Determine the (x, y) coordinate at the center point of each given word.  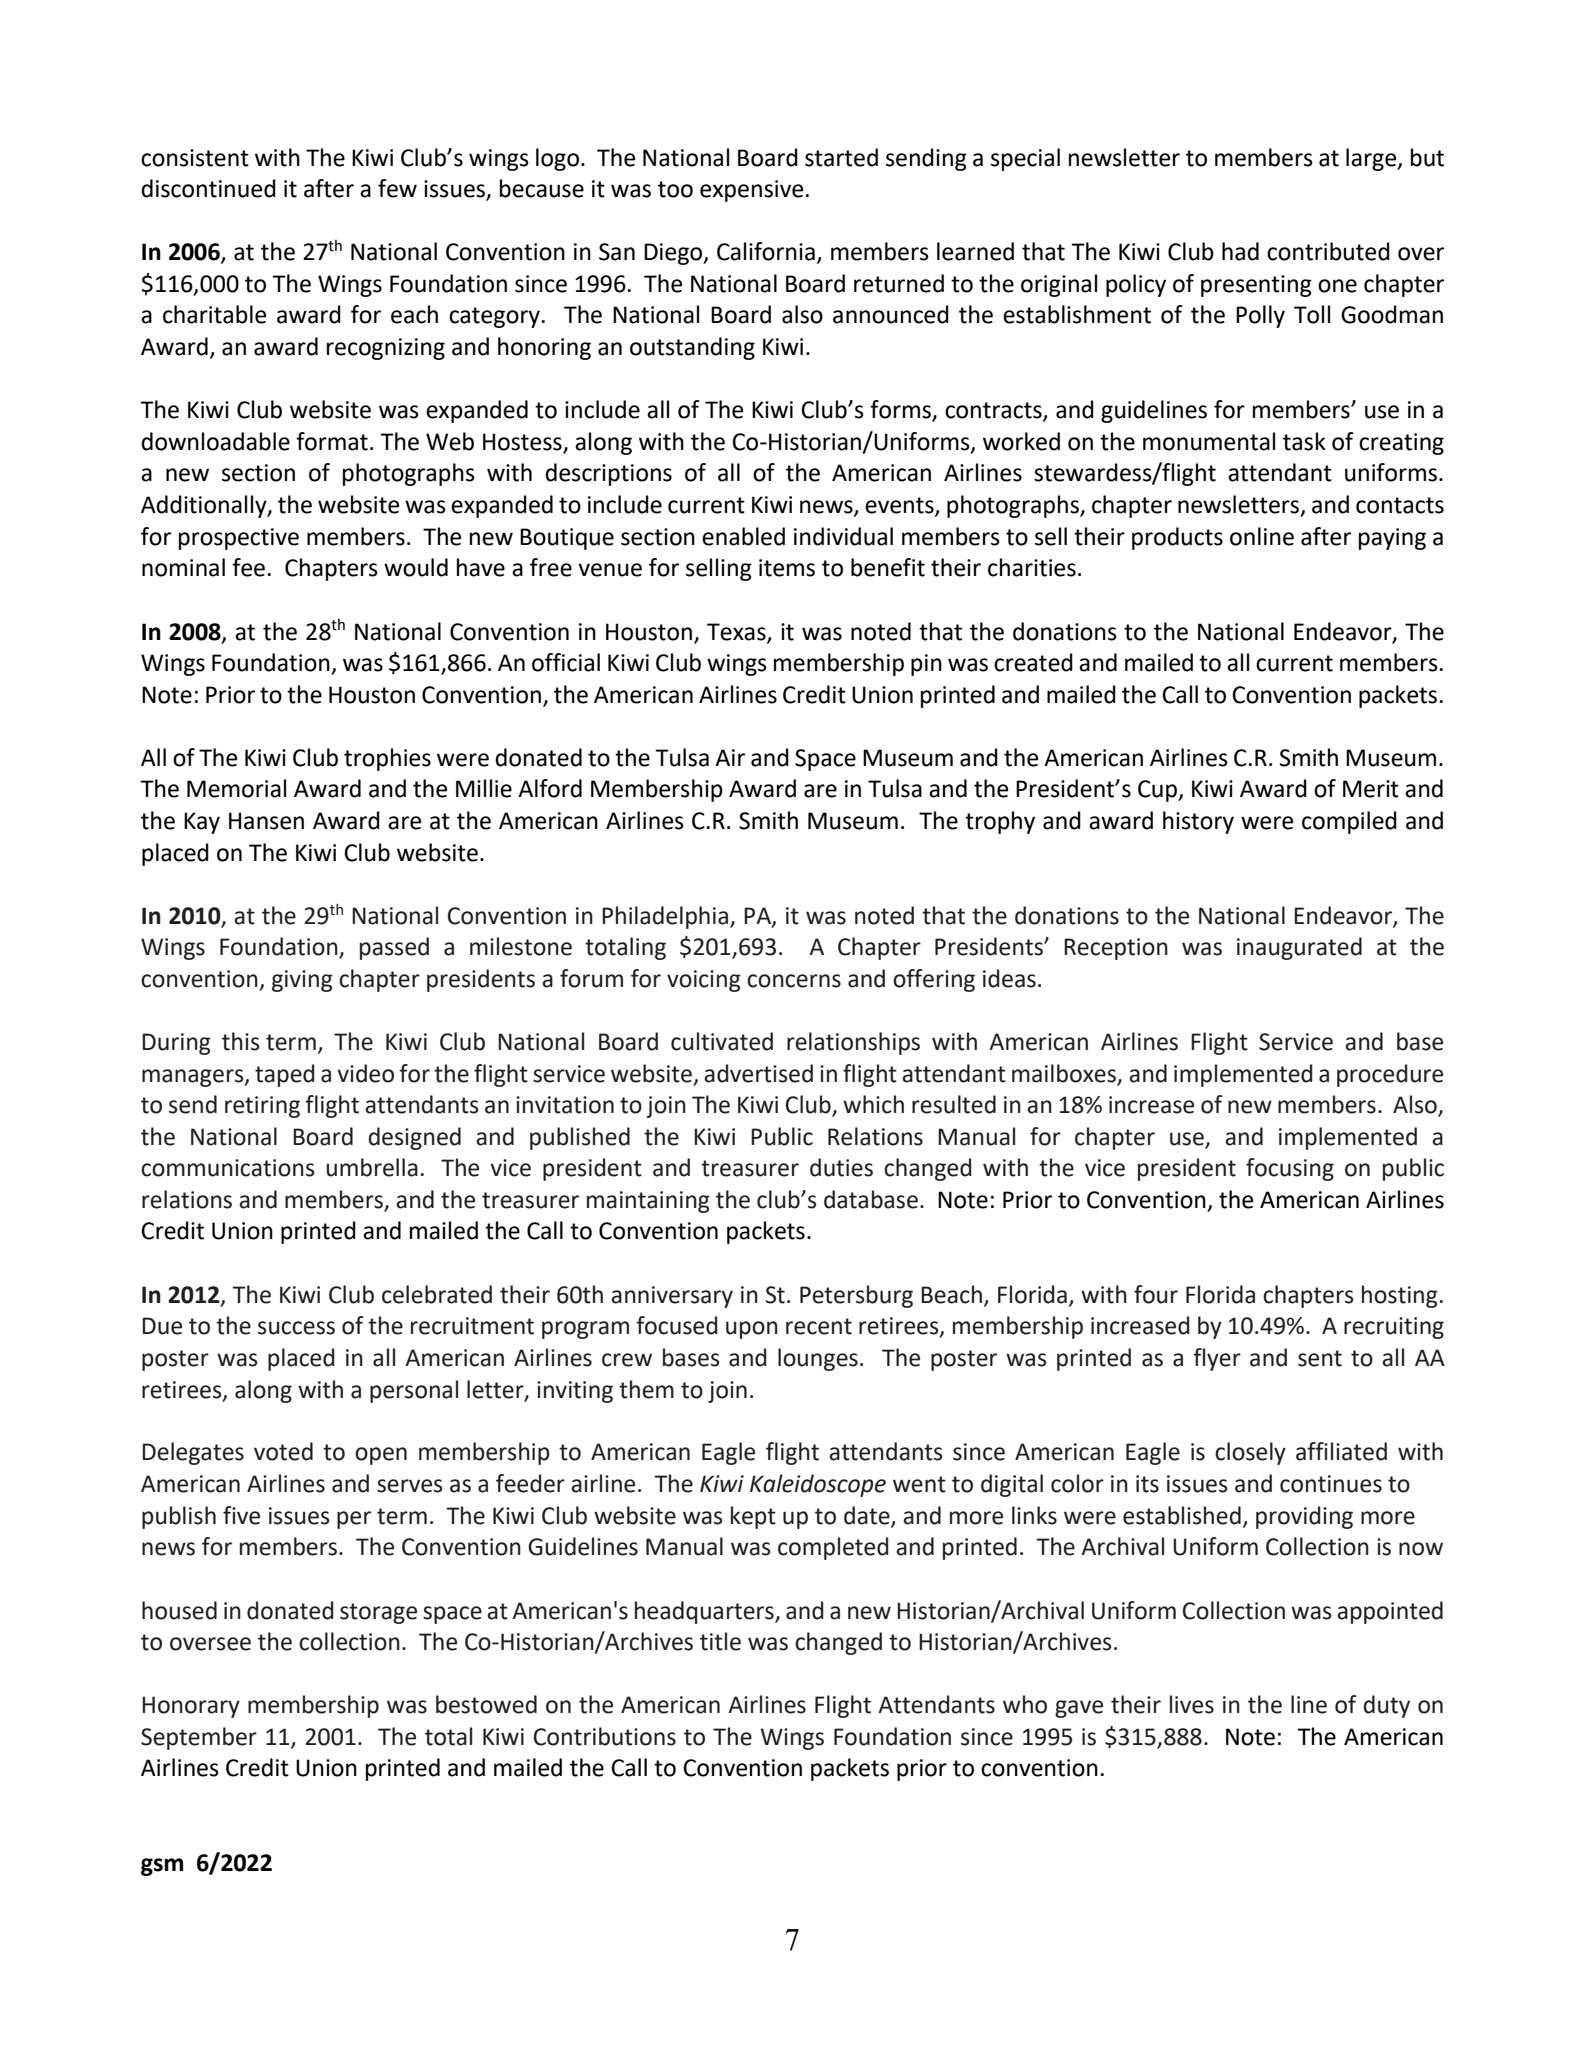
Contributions (605, 1736)
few (397, 188)
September (199, 1738)
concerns (794, 981)
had (1240, 251)
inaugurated (1299, 948)
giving (302, 981)
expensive (751, 191)
